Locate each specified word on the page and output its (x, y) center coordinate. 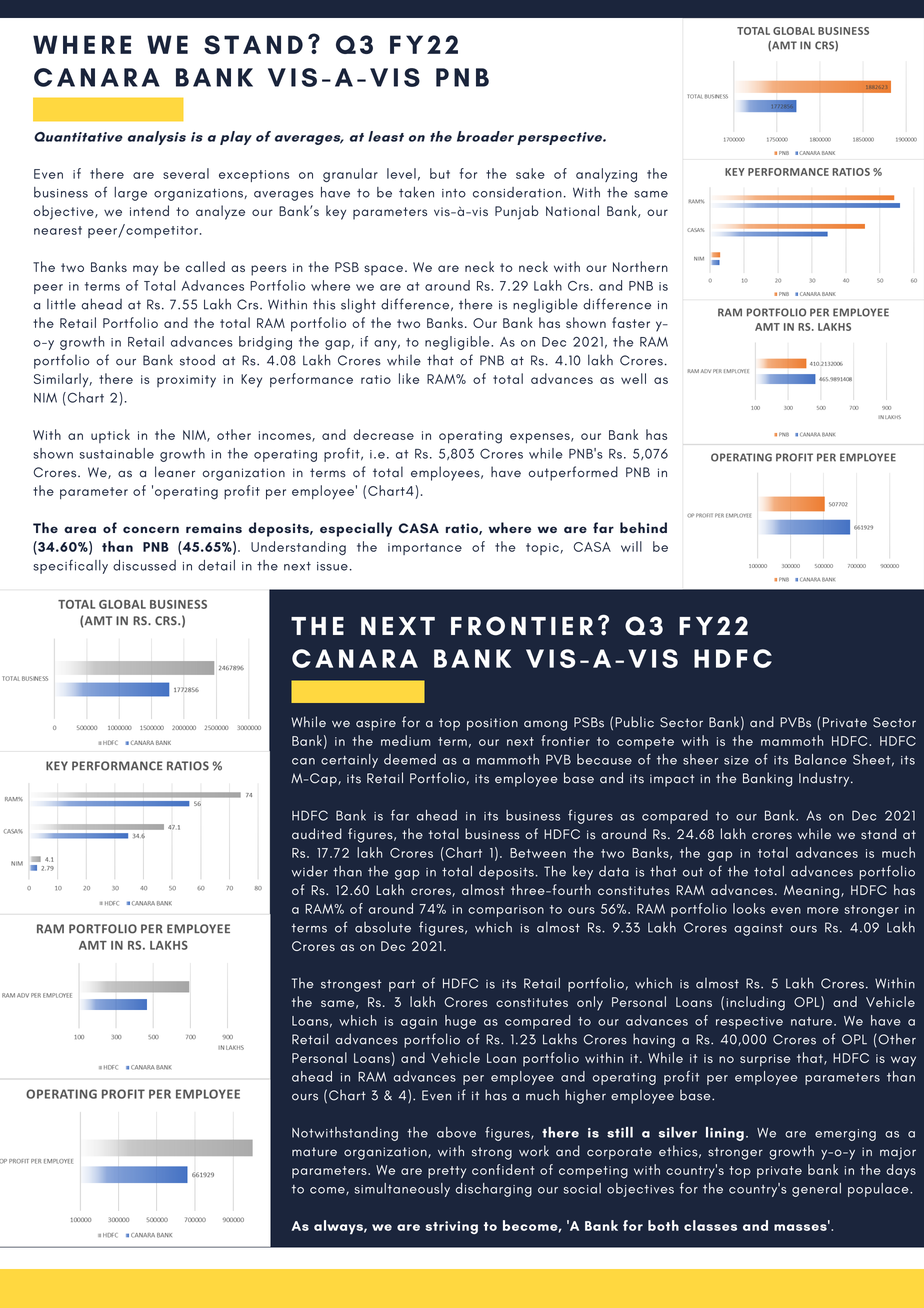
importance (425, 549)
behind (643, 527)
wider (310, 871)
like (409, 378)
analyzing (606, 175)
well (633, 378)
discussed (144, 565)
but (440, 173)
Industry (825, 779)
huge (460, 1022)
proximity (186, 381)
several (186, 173)
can (303, 761)
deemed (410, 759)
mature (314, 1152)
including (756, 1003)
